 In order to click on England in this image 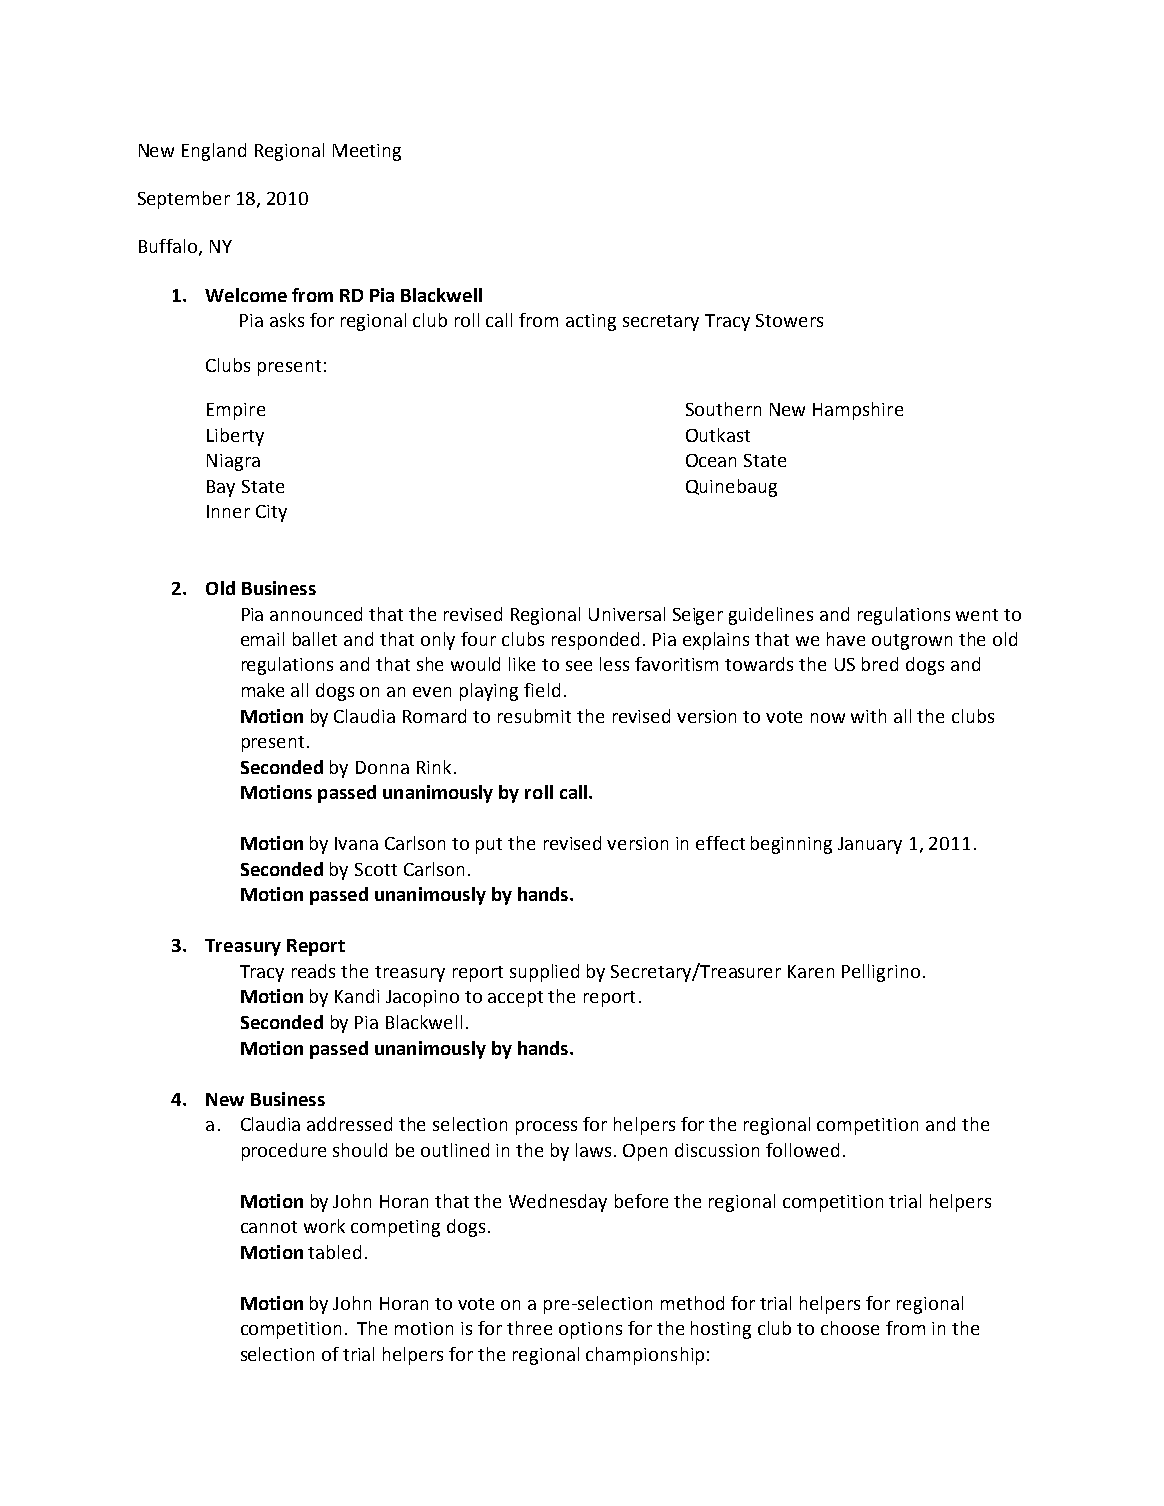, I will do `click(214, 152)`.
